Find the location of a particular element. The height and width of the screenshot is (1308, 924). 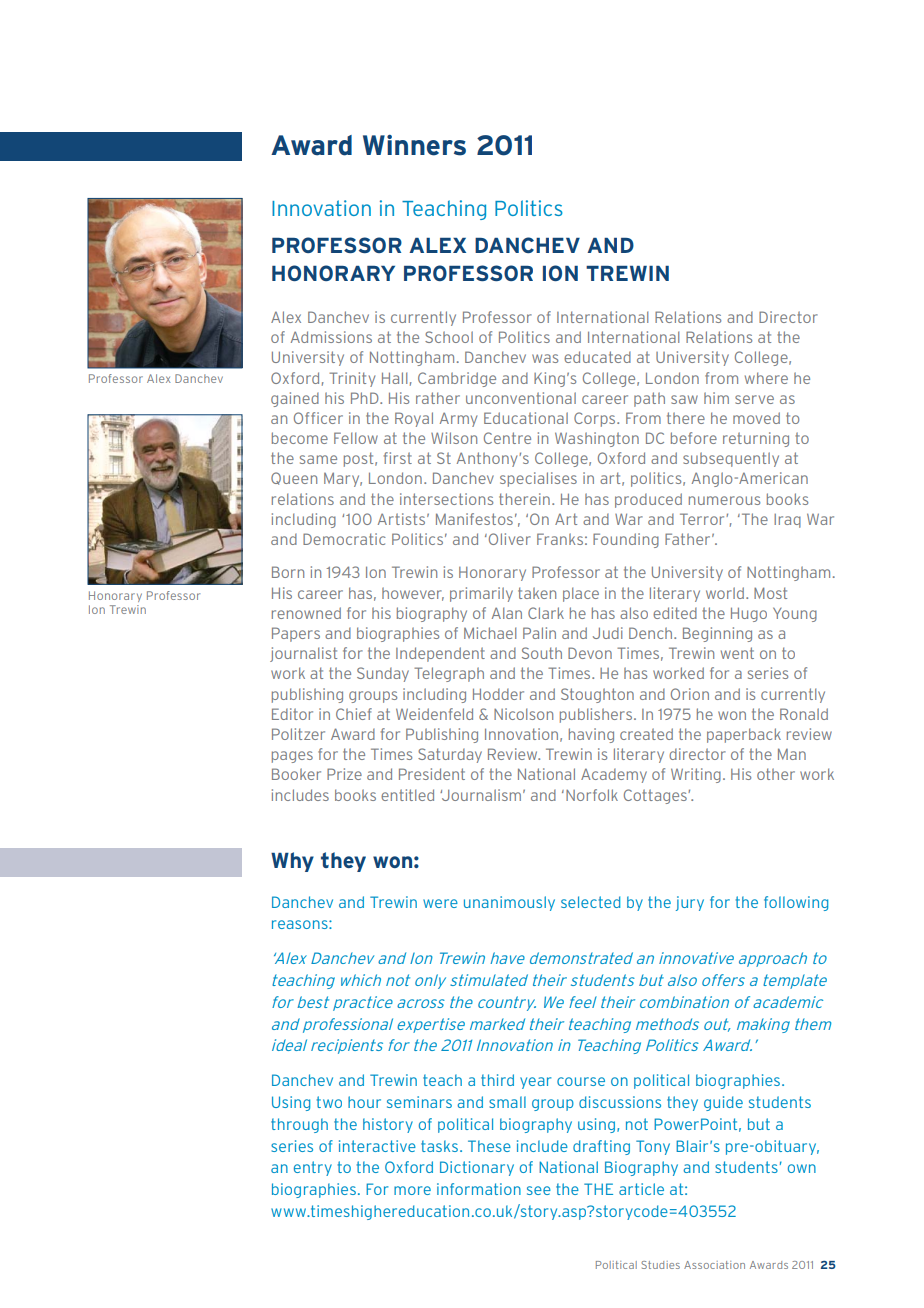

Winners is located at coordinates (414, 145).
